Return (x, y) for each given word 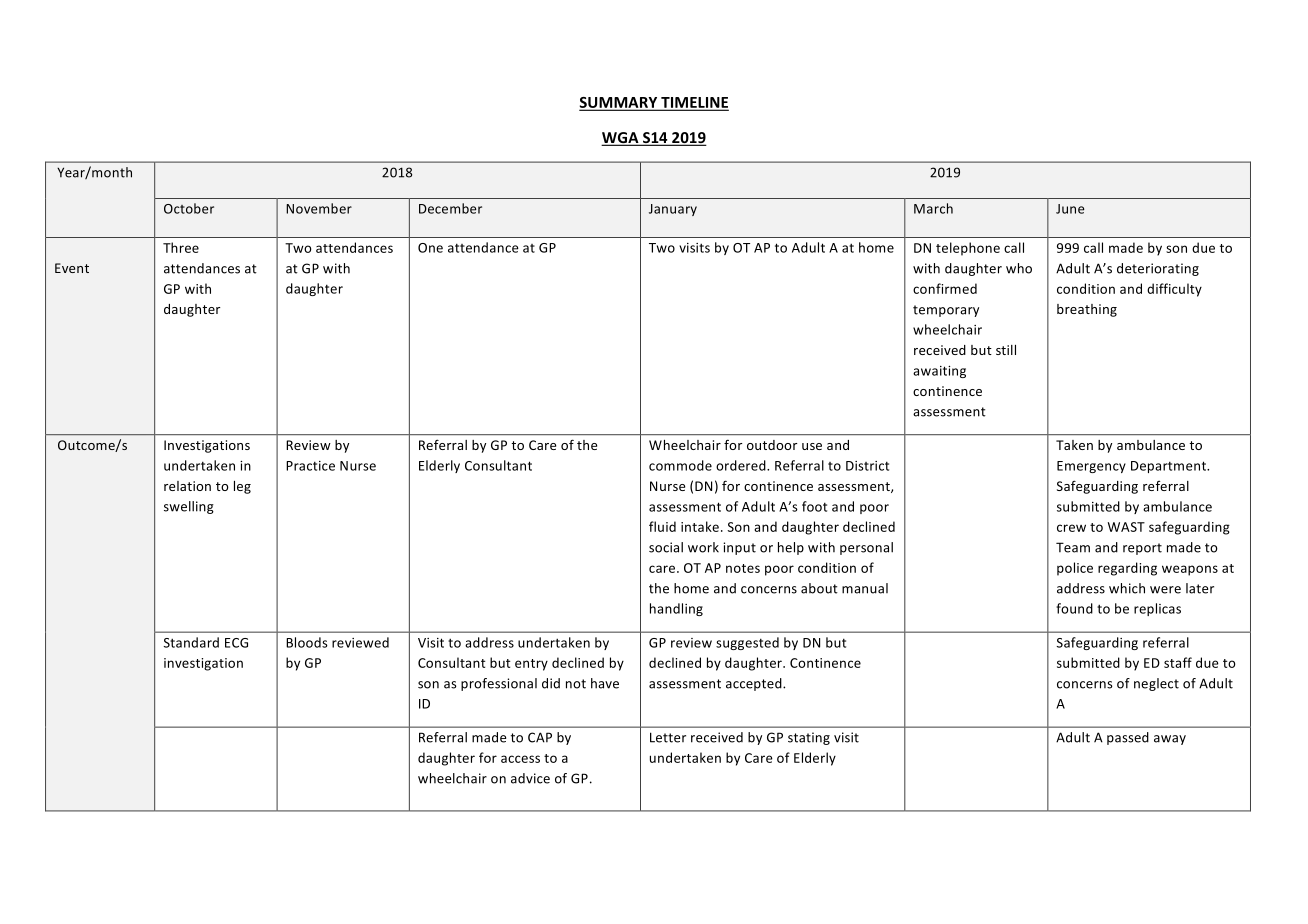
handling (676, 609)
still (1006, 350)
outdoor (772, 445)
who (1019, 268)
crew (1071, 528)
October (189, 208)
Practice (310, 466)
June (1070, 209)
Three (181, 247)
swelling (189, 507)
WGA (621, 139)
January (673, 210)
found (1074, 608)
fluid (662, 526)
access (520, 759)
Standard (191, 642)
